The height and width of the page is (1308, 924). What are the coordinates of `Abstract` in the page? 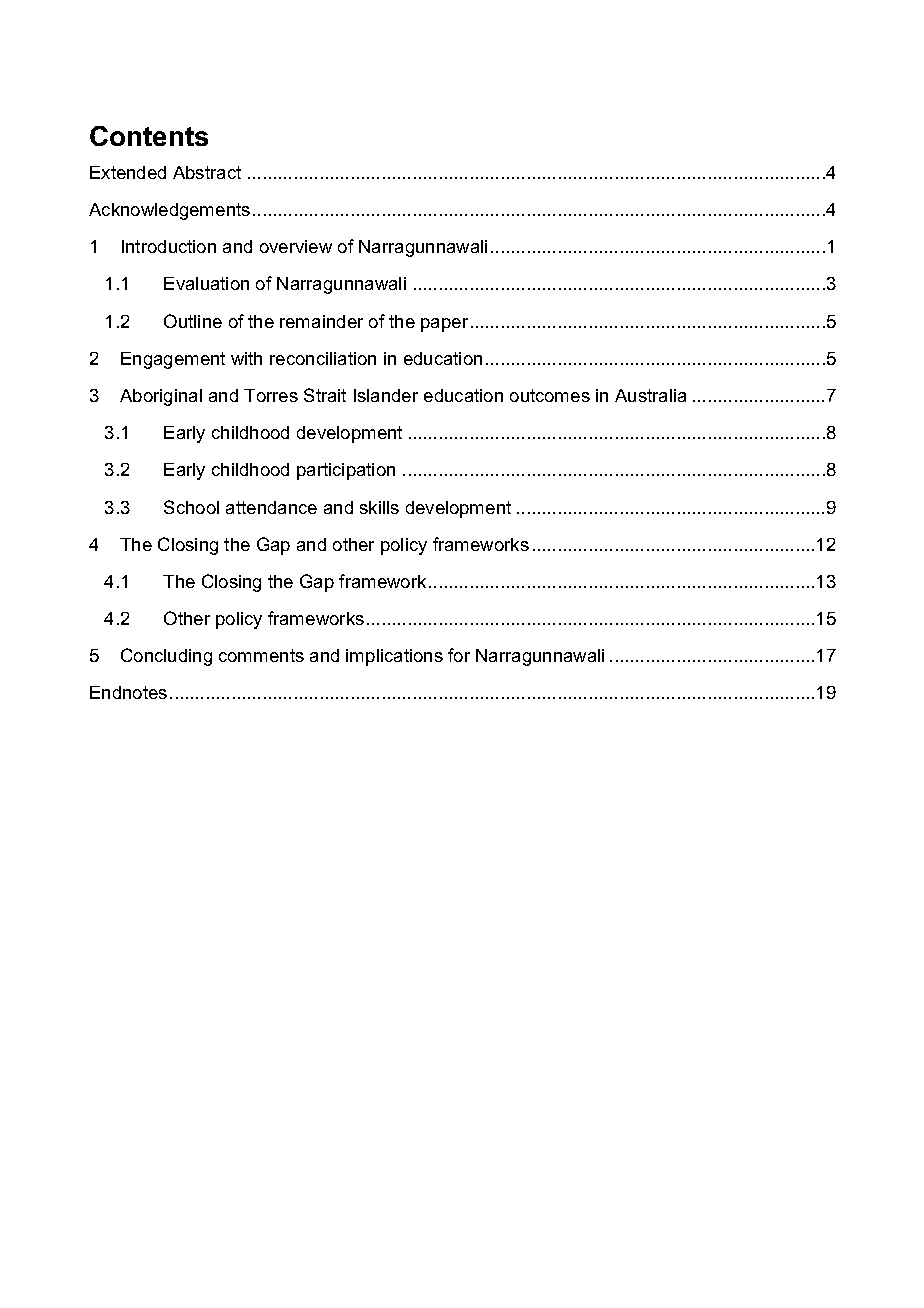 It's located at (207, 172).
